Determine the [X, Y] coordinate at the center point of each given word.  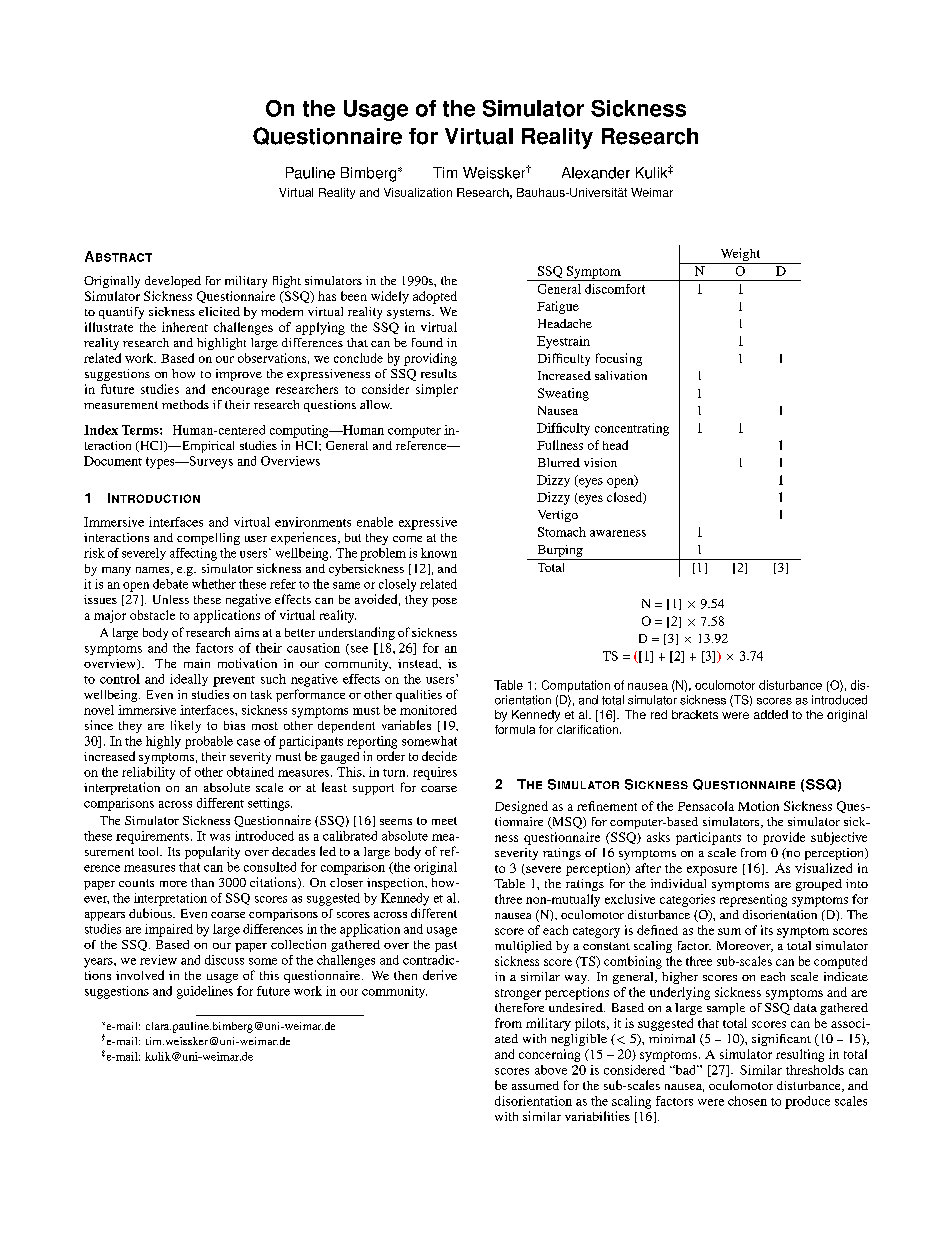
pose [444, 602]
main [197, 663]
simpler [437, 390]
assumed [535, 1085]
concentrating [632, 429]
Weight [740, 256]
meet [444, 821]
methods [185, 404]
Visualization [418, 192]
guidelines [205, 992]
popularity [212, 852]
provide [784, 838]
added [771, 714]
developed [173, 282]
